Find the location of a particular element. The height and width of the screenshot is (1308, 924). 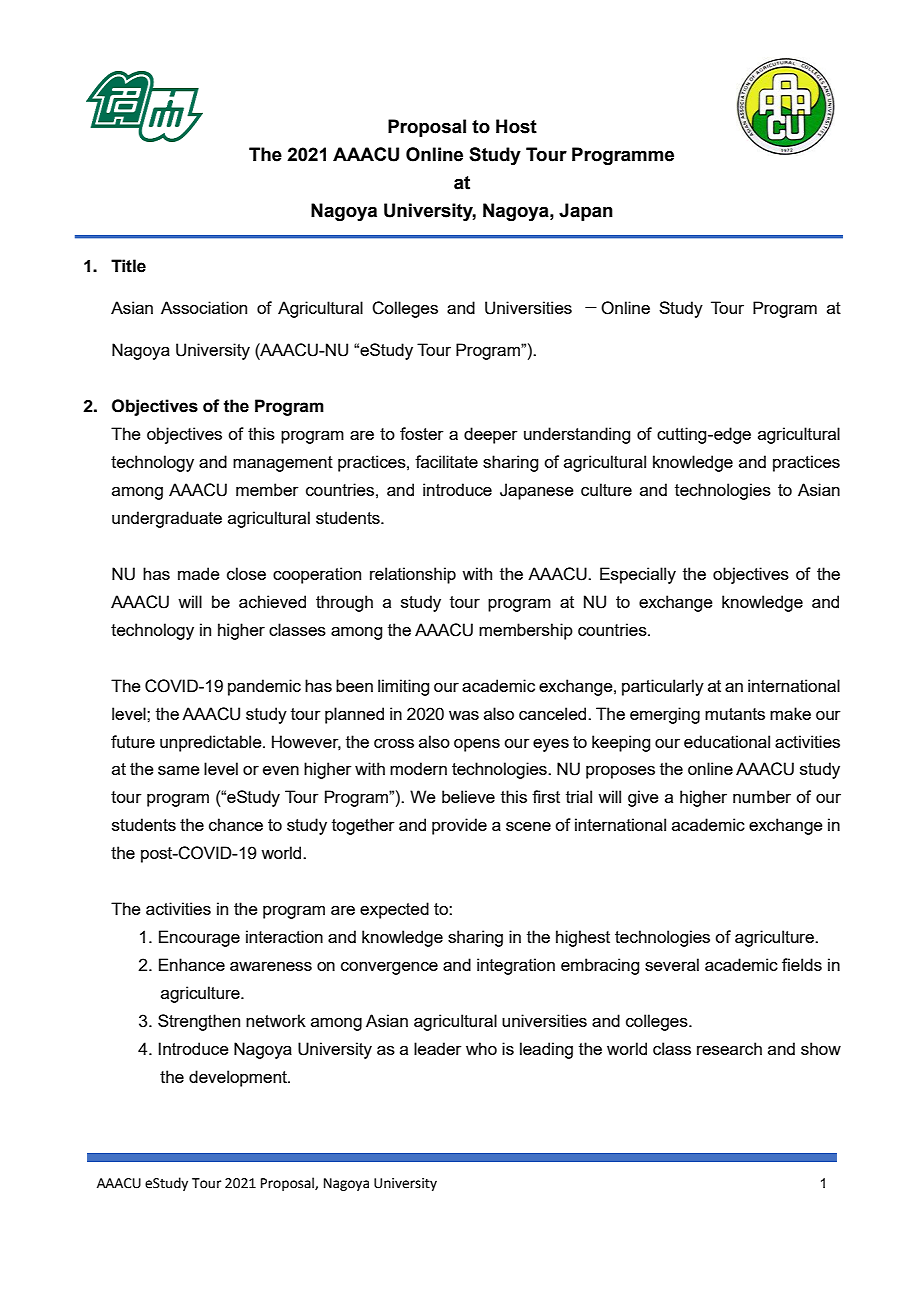

Host is located at coordinates (516, 126).
